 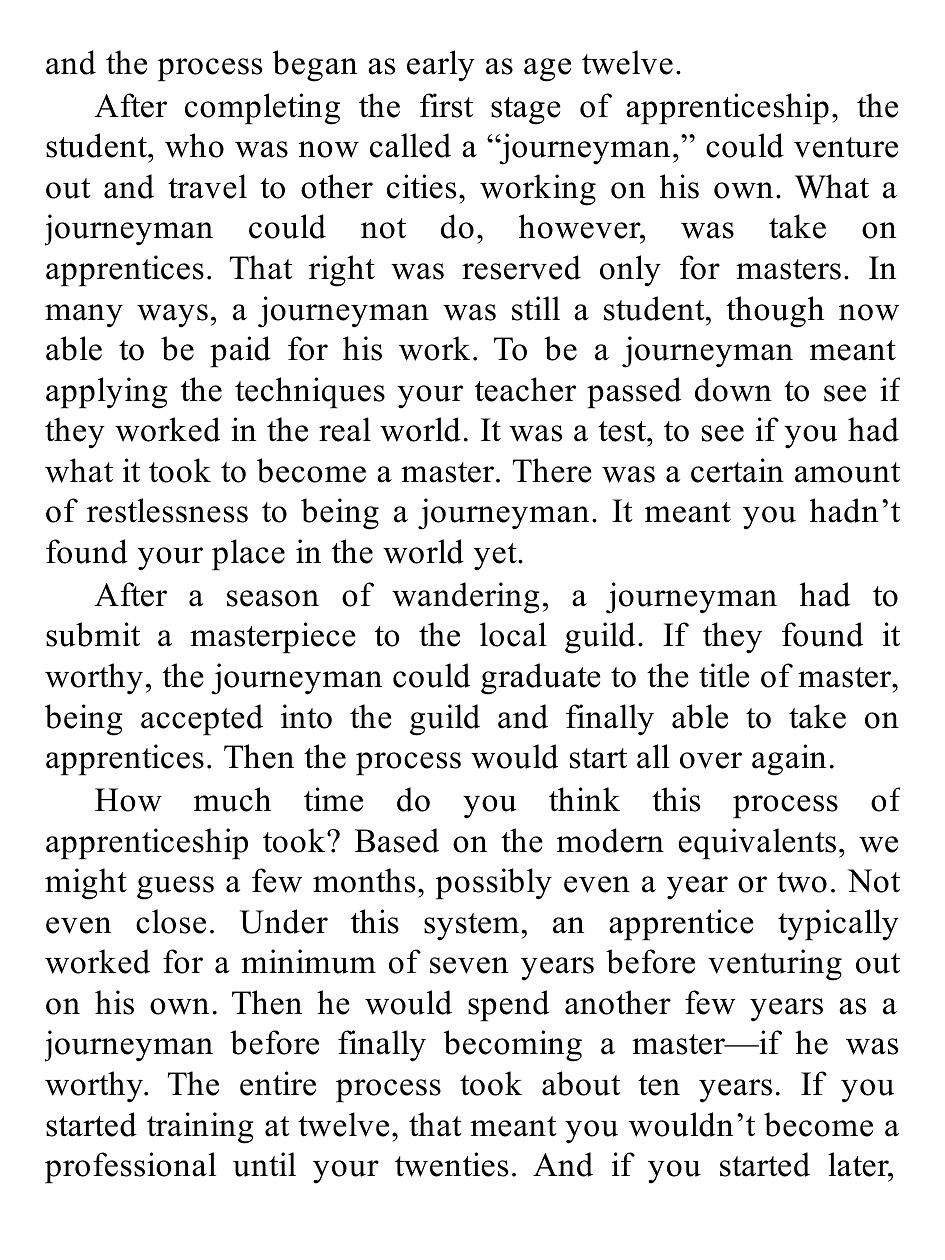 What do you see at coordinates (167, 510) in the screenshot?
I see `restlessness` at bounding box center [167, 510].
